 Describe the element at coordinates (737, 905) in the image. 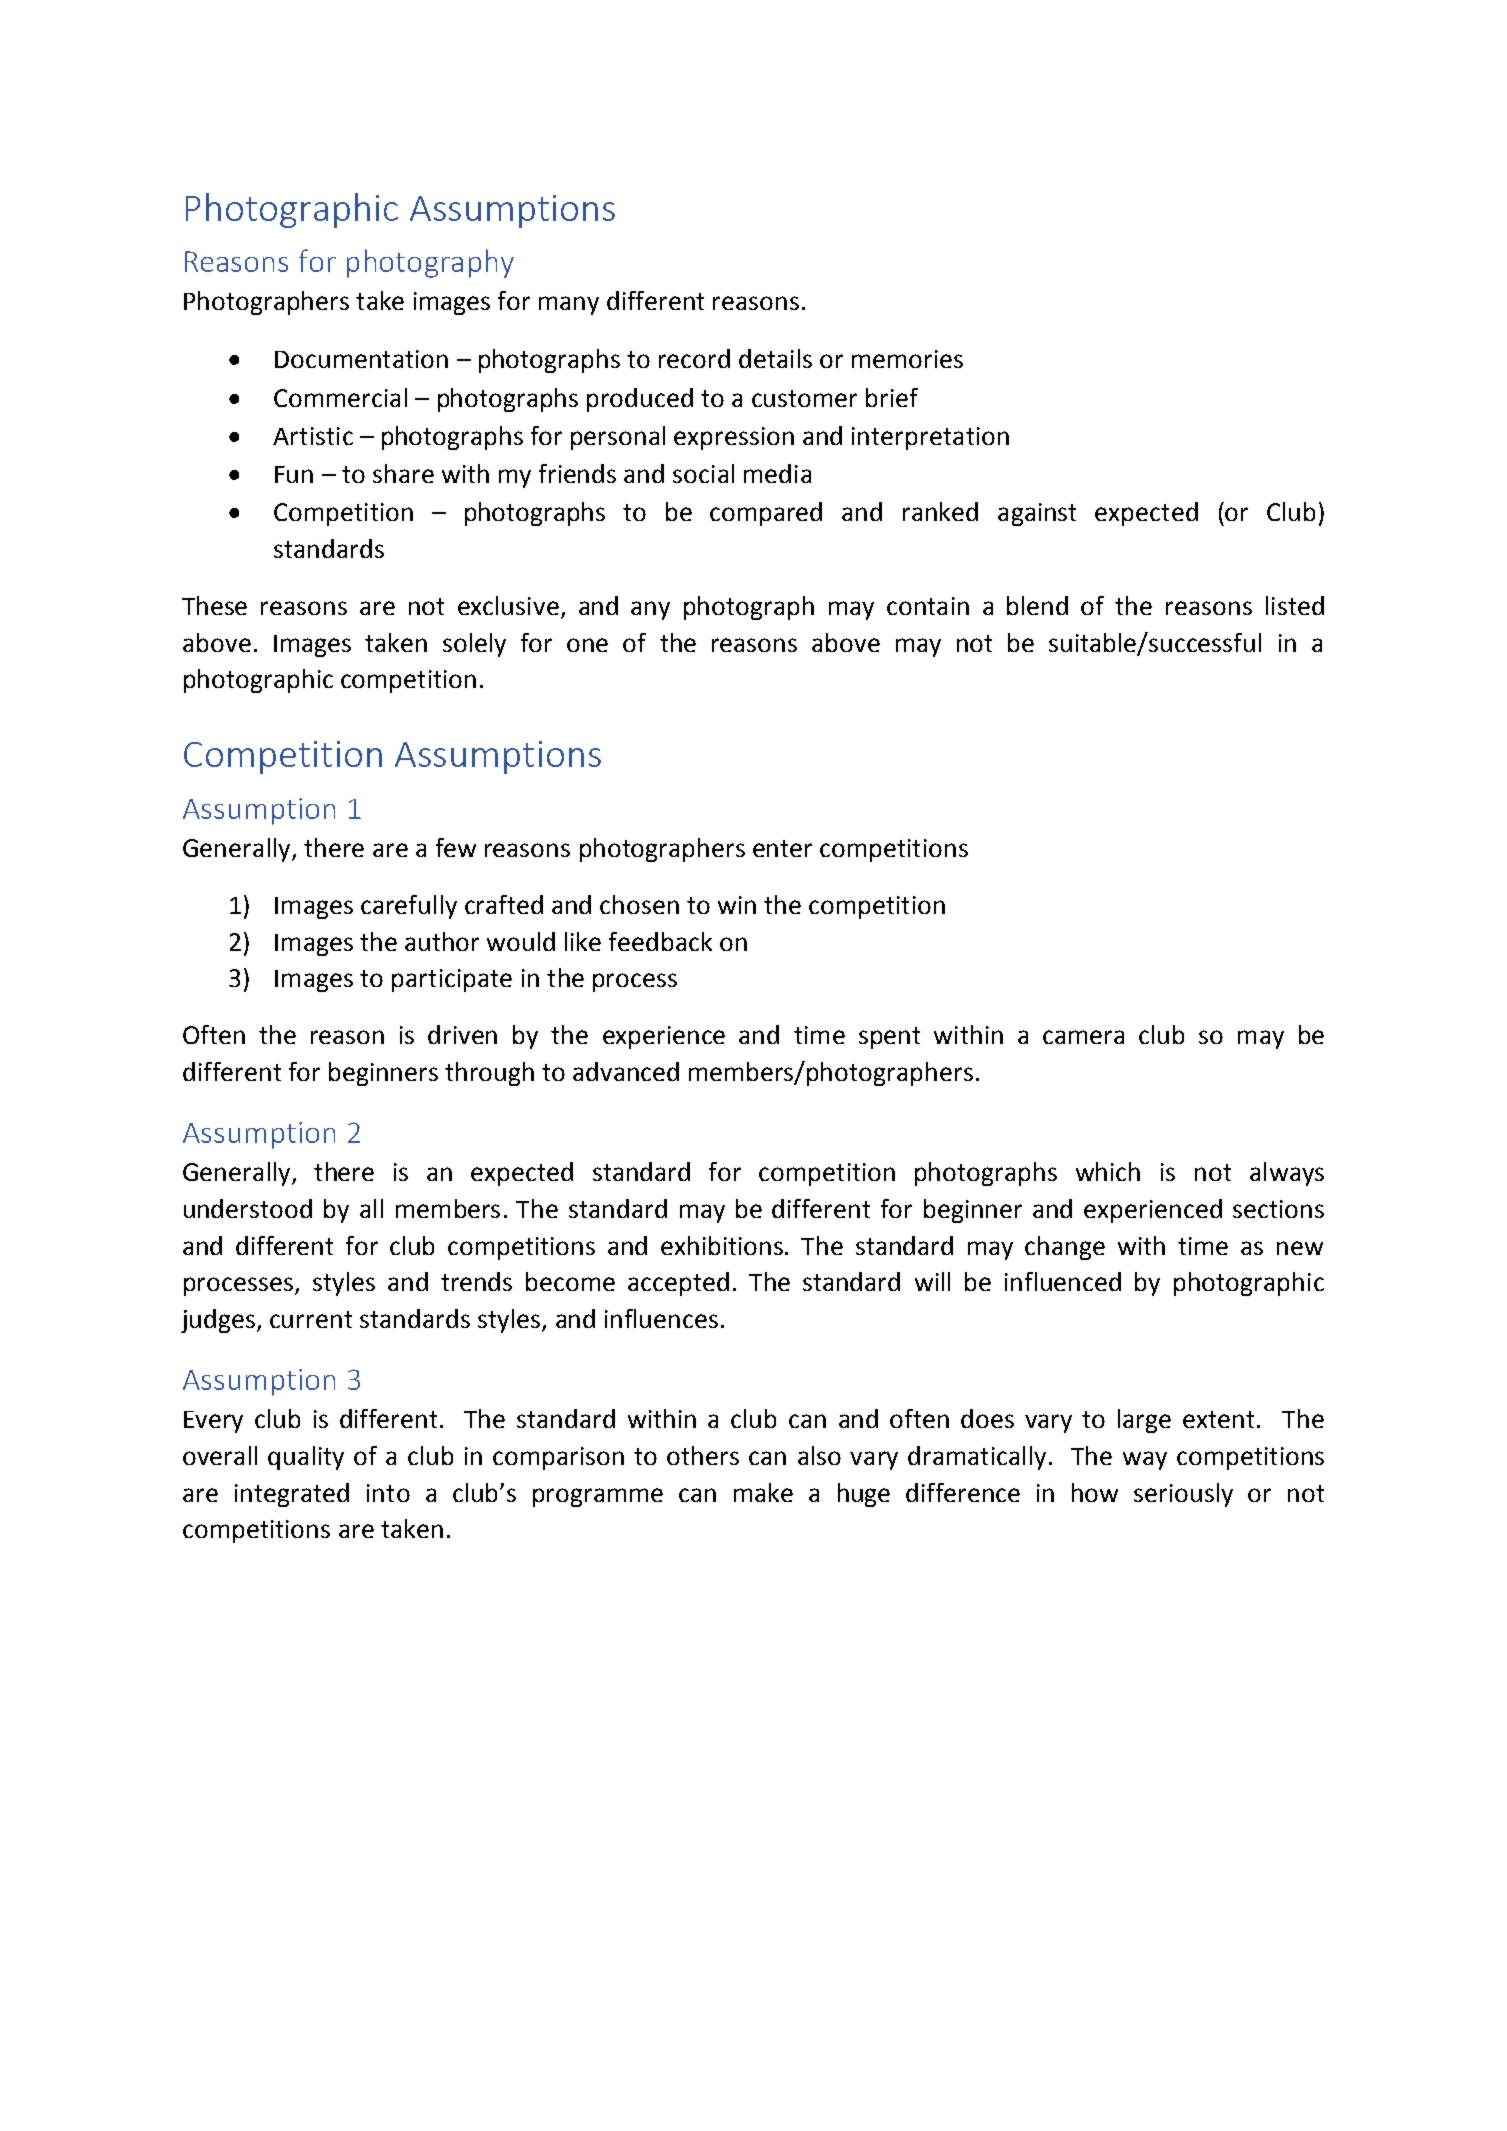

I see `win` at that location.
